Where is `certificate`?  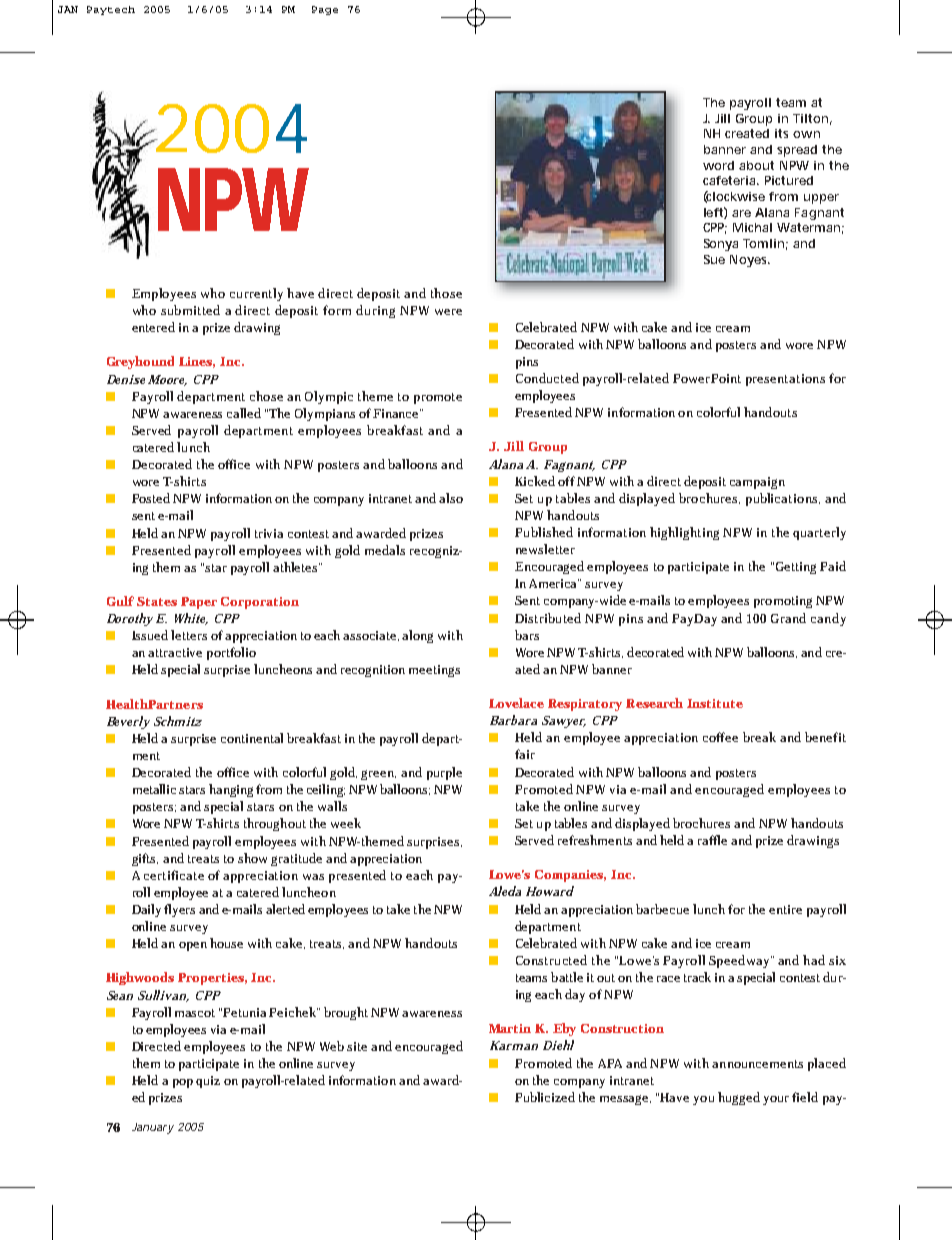
certificate is located at coordinates (174, 875).
